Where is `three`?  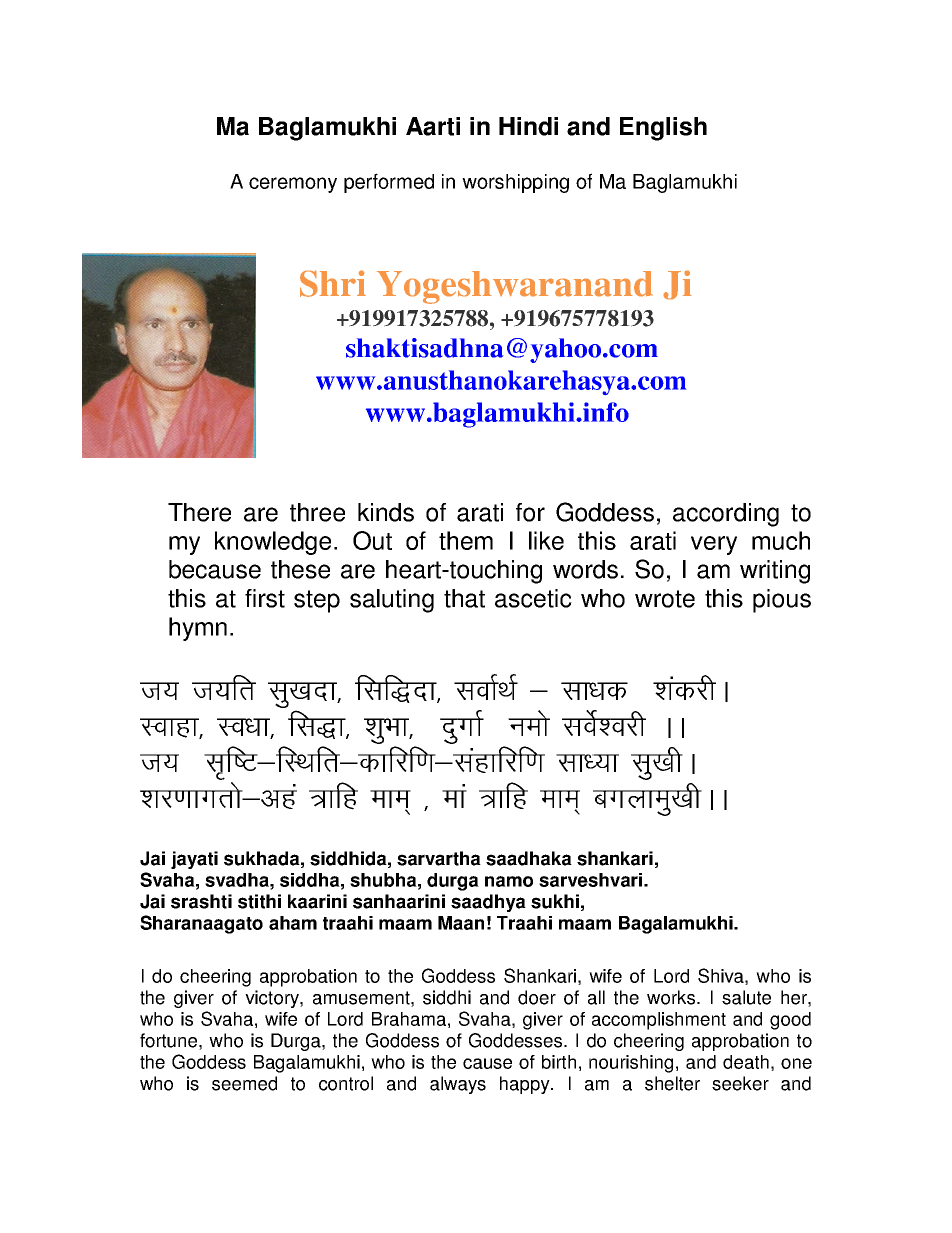 three is located at coordinates (317, 512).
